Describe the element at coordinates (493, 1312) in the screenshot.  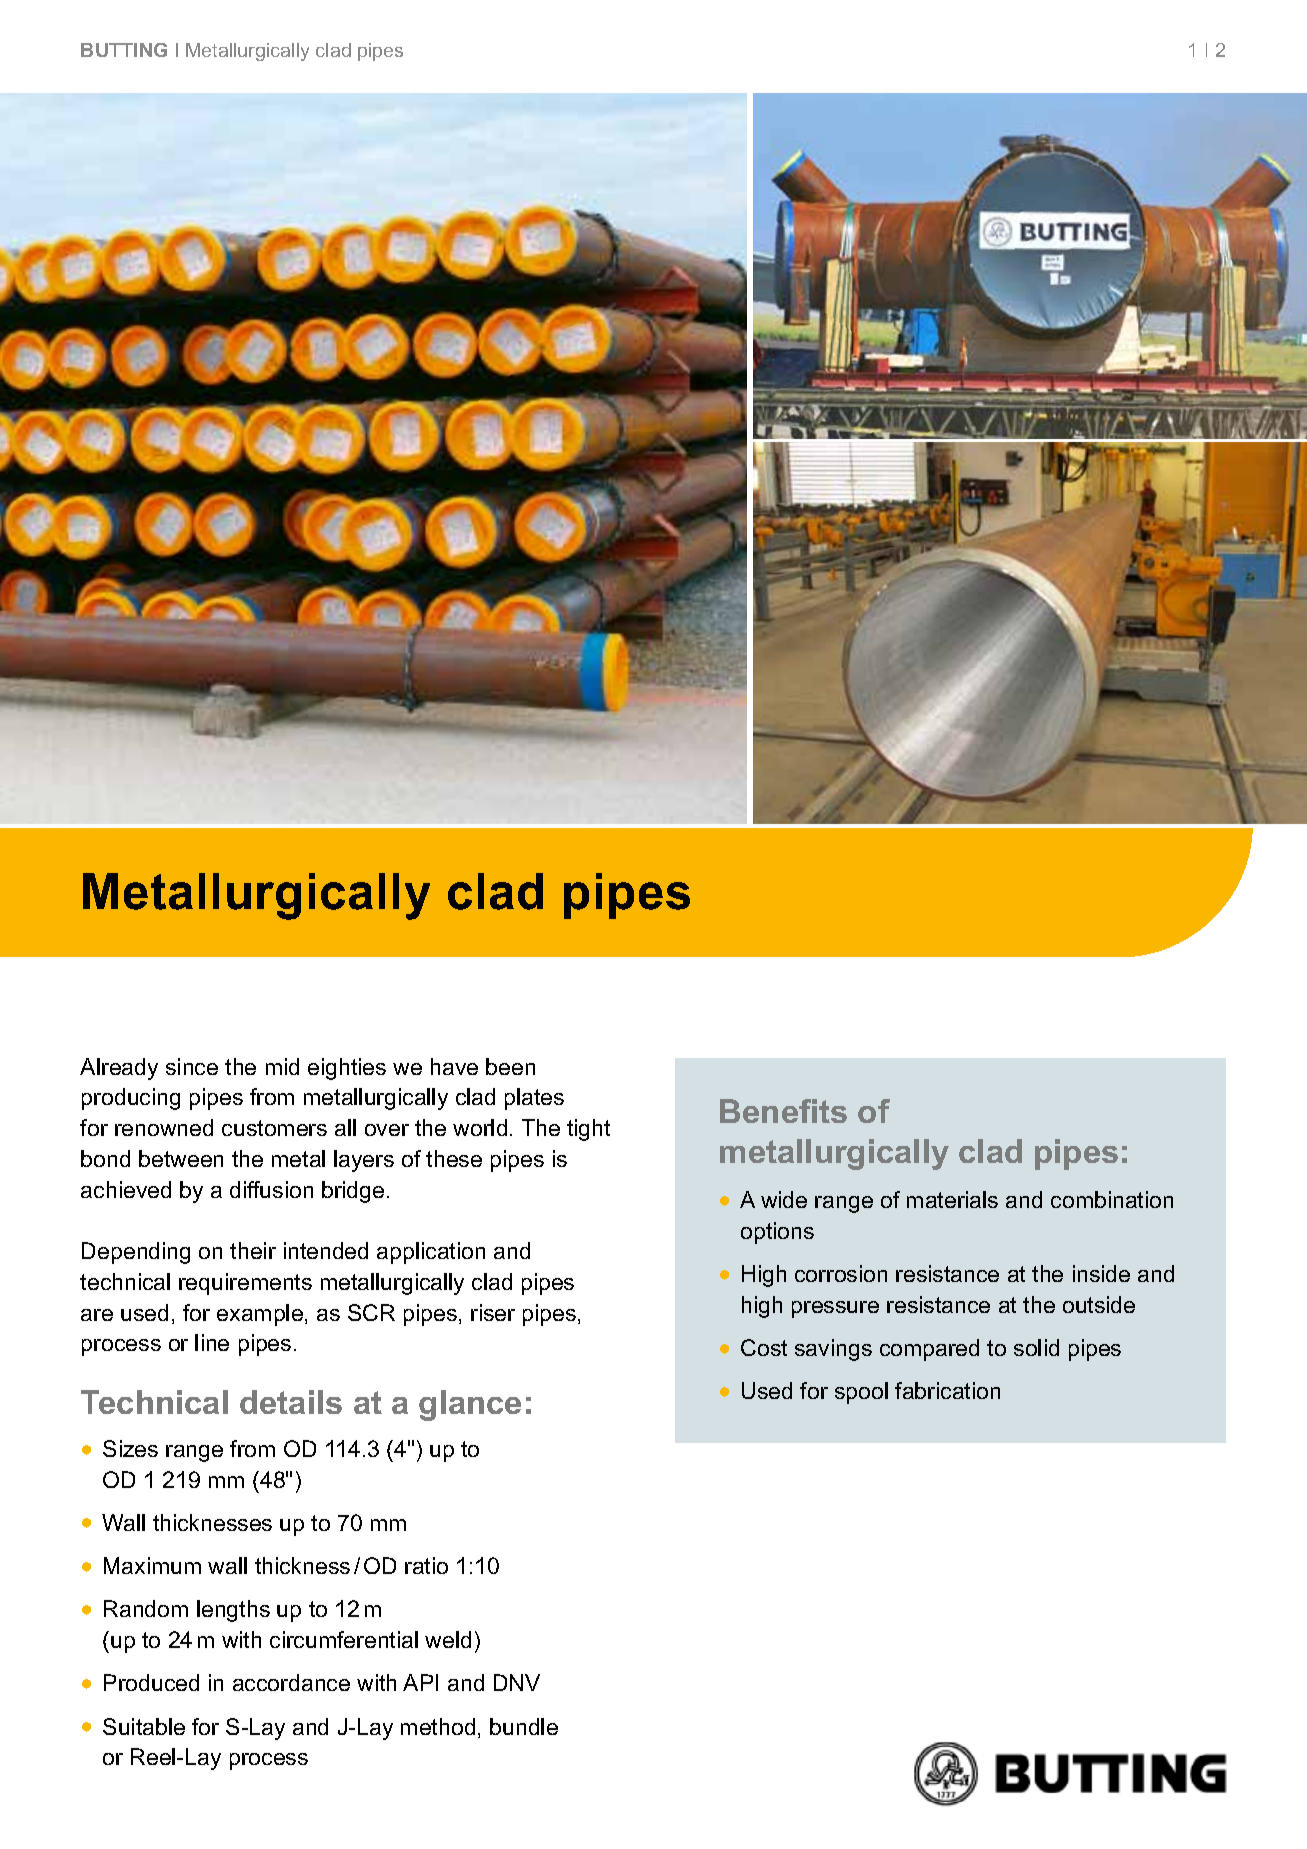
I see `riser` at that location.
